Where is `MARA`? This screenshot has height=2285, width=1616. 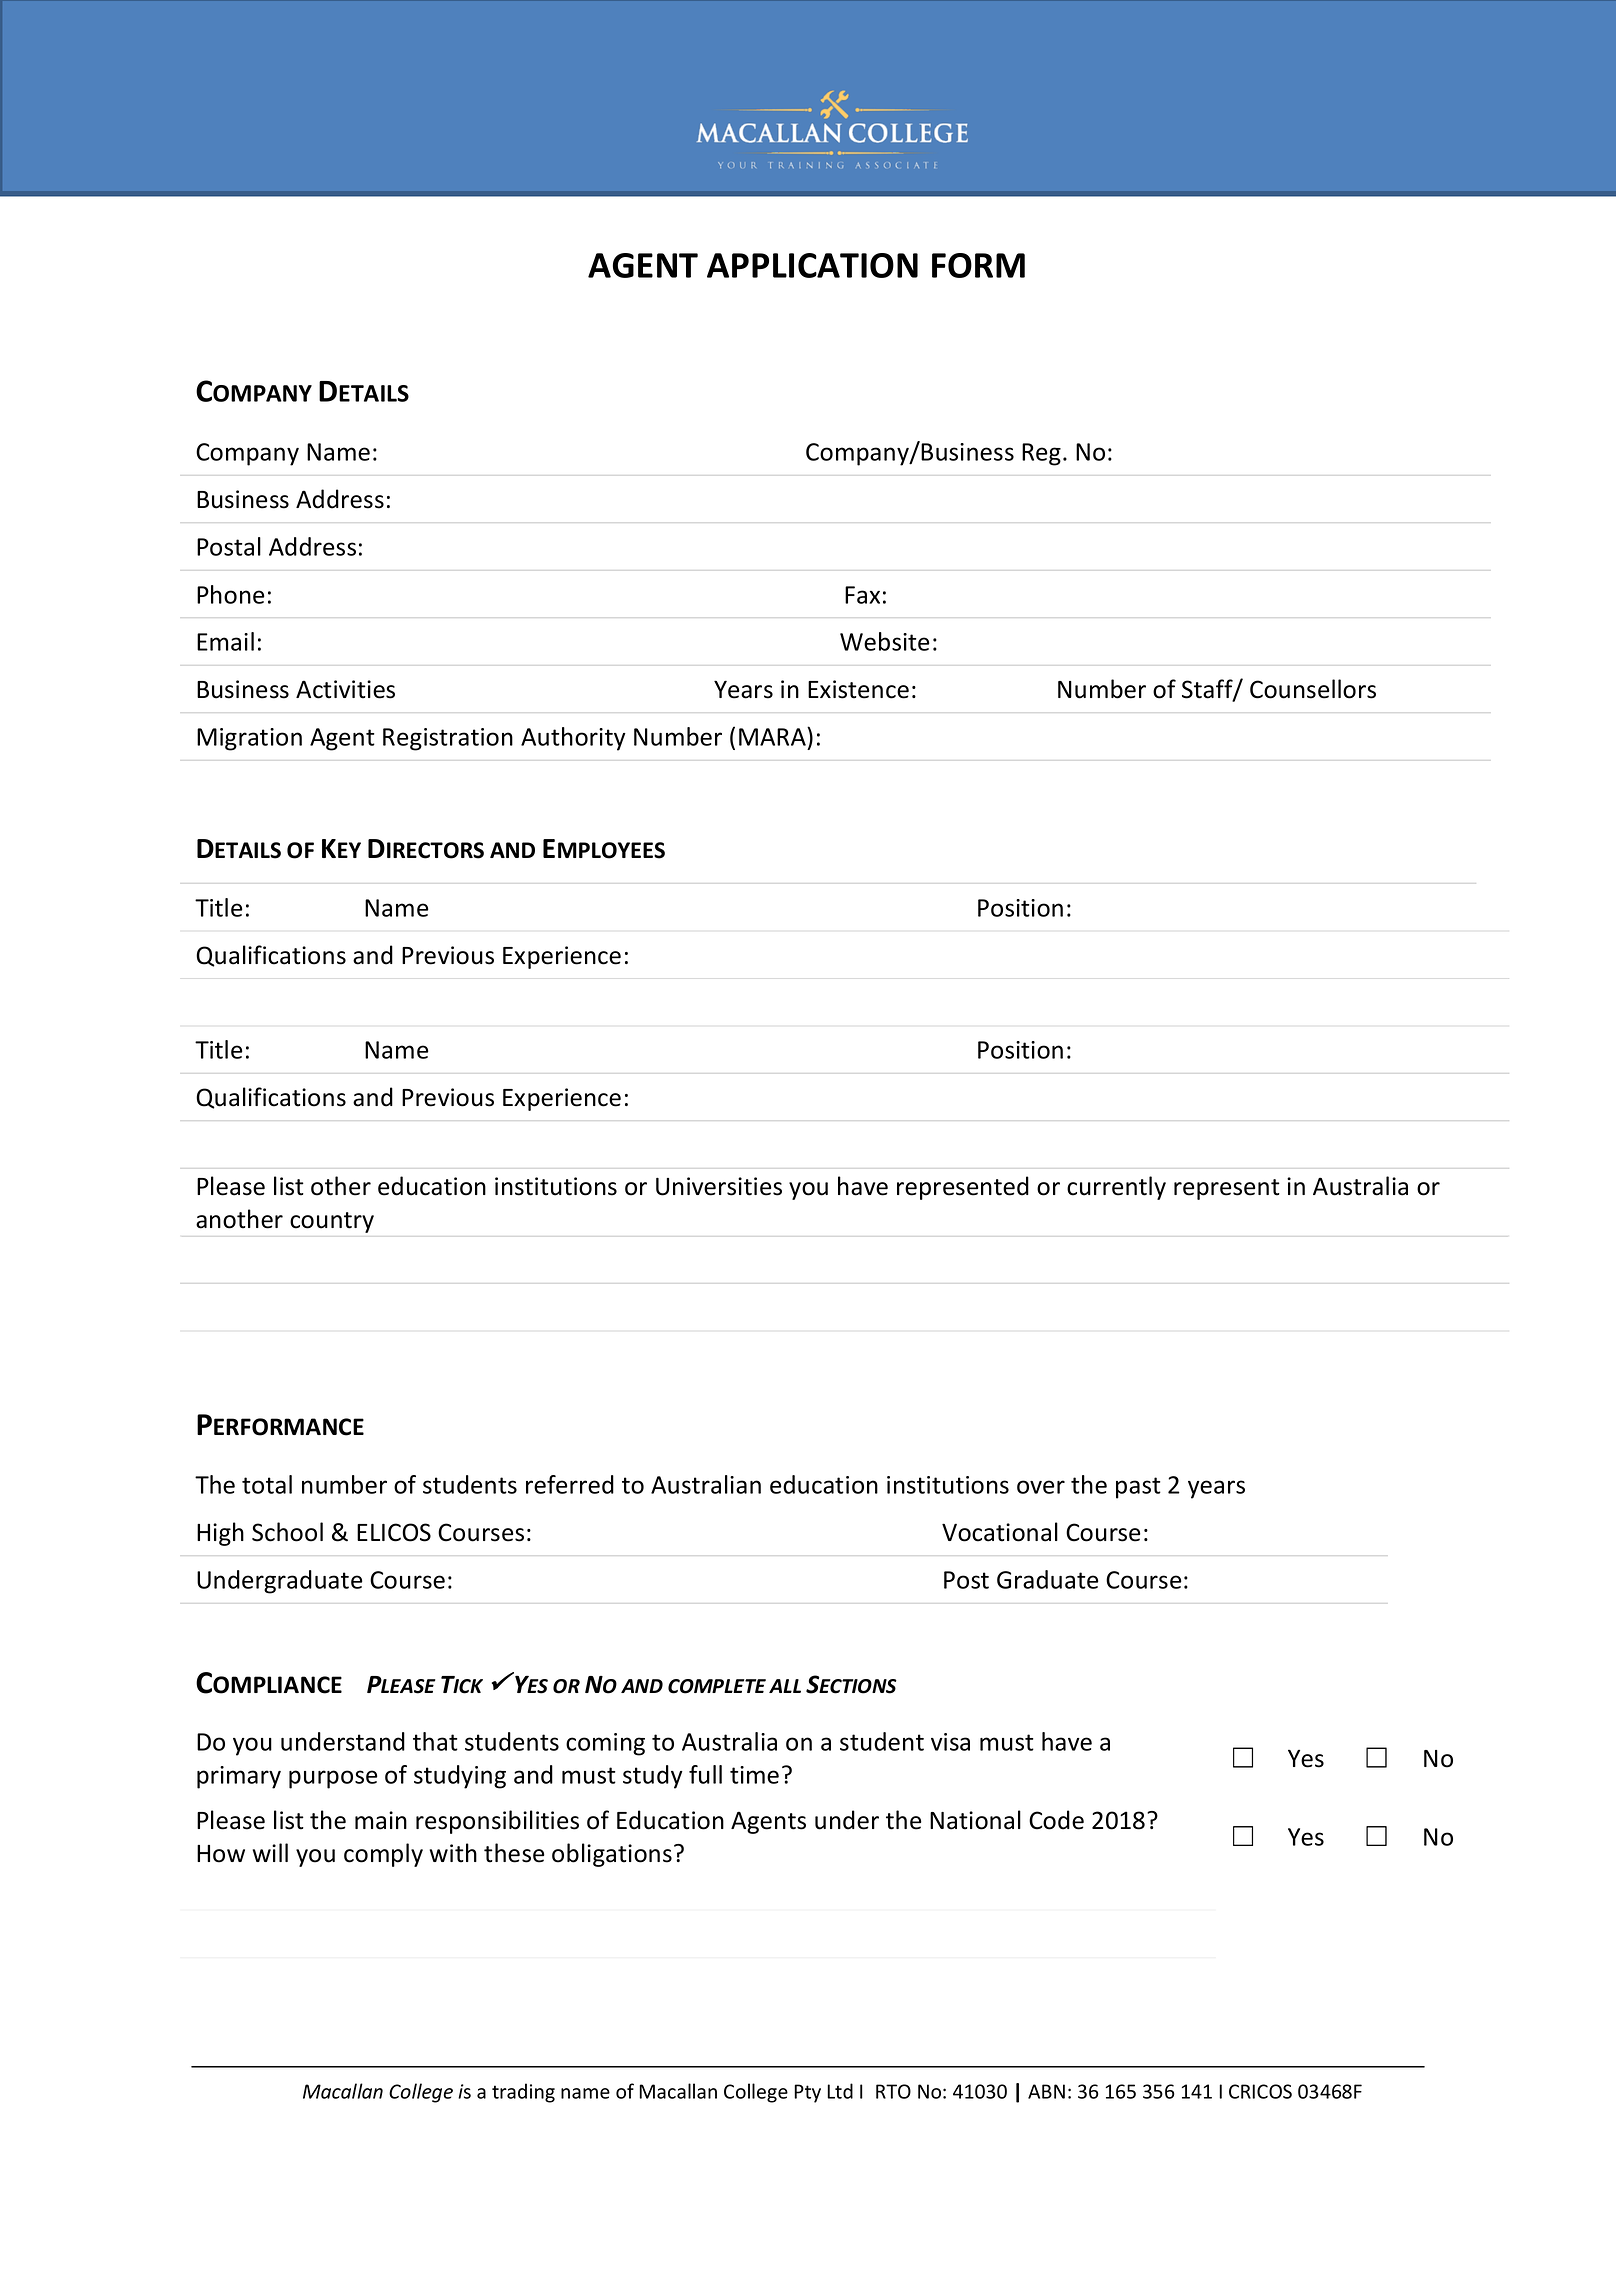
MARA is located at coordinates (773, 736).
